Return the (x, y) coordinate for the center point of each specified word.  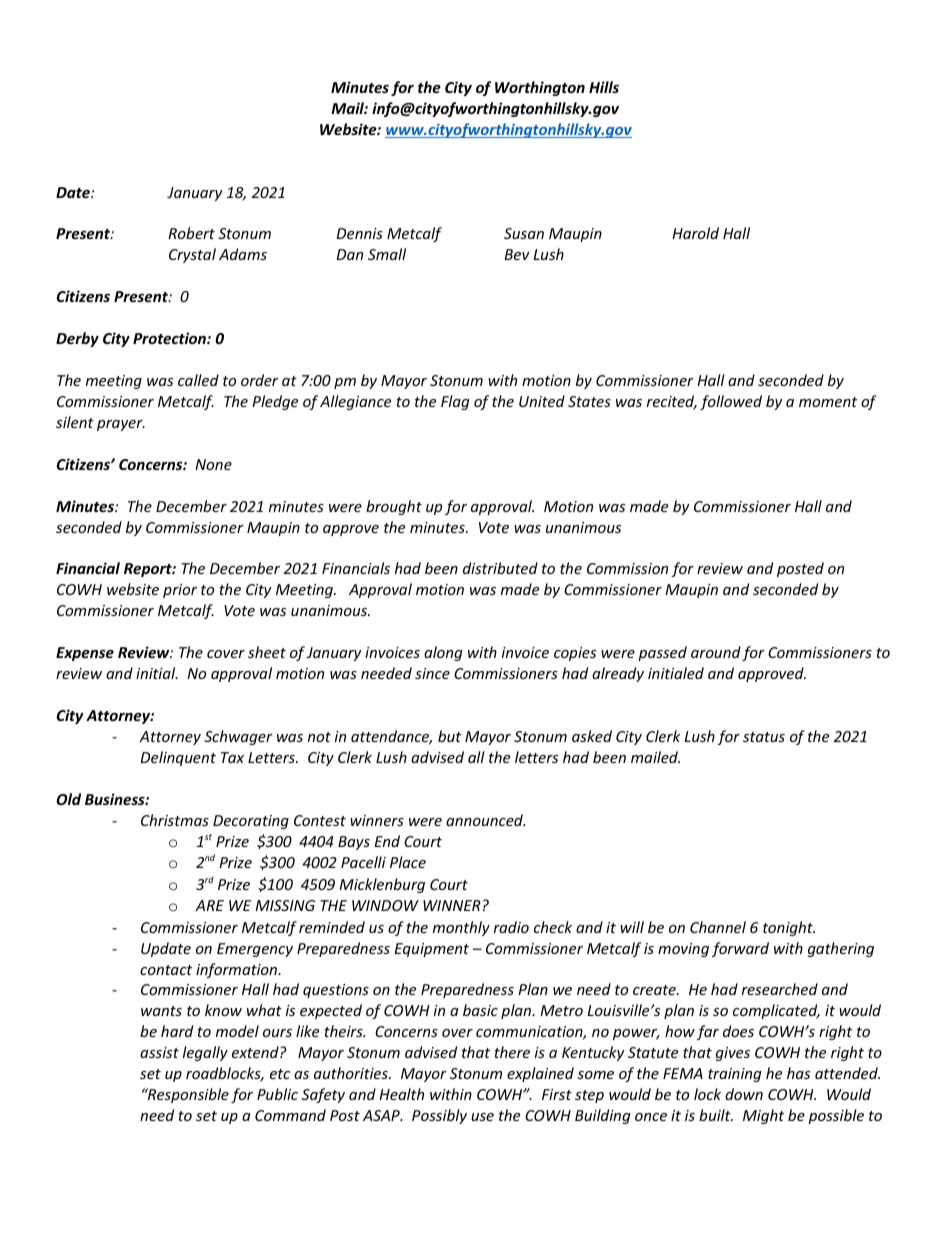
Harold (695, 233)
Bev (517, 254)
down (744, 1094)
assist (159, 1052)
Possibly (439, 1116)
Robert (191, 233)
